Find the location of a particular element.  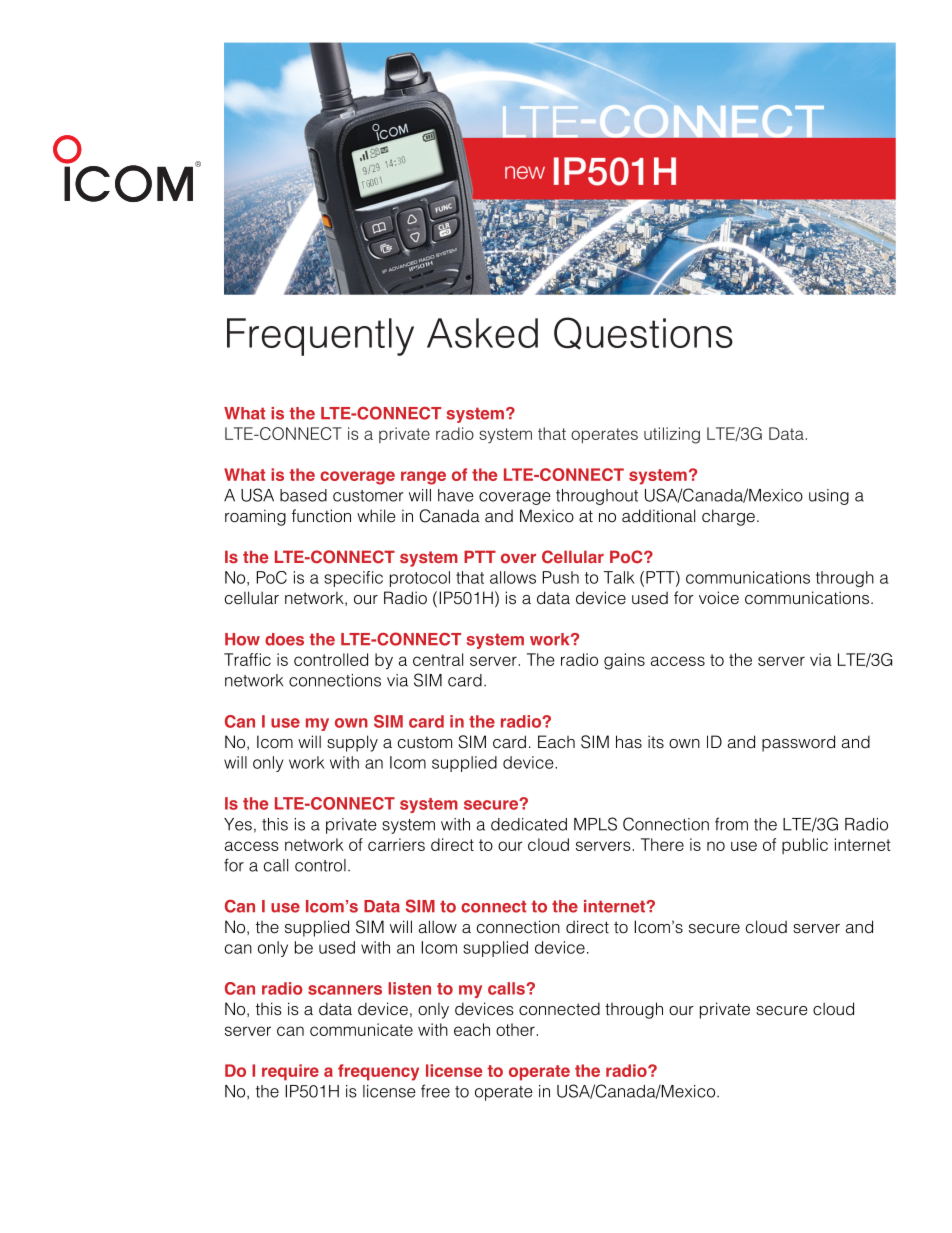

Frequently is located at coordinates (320, 337).
